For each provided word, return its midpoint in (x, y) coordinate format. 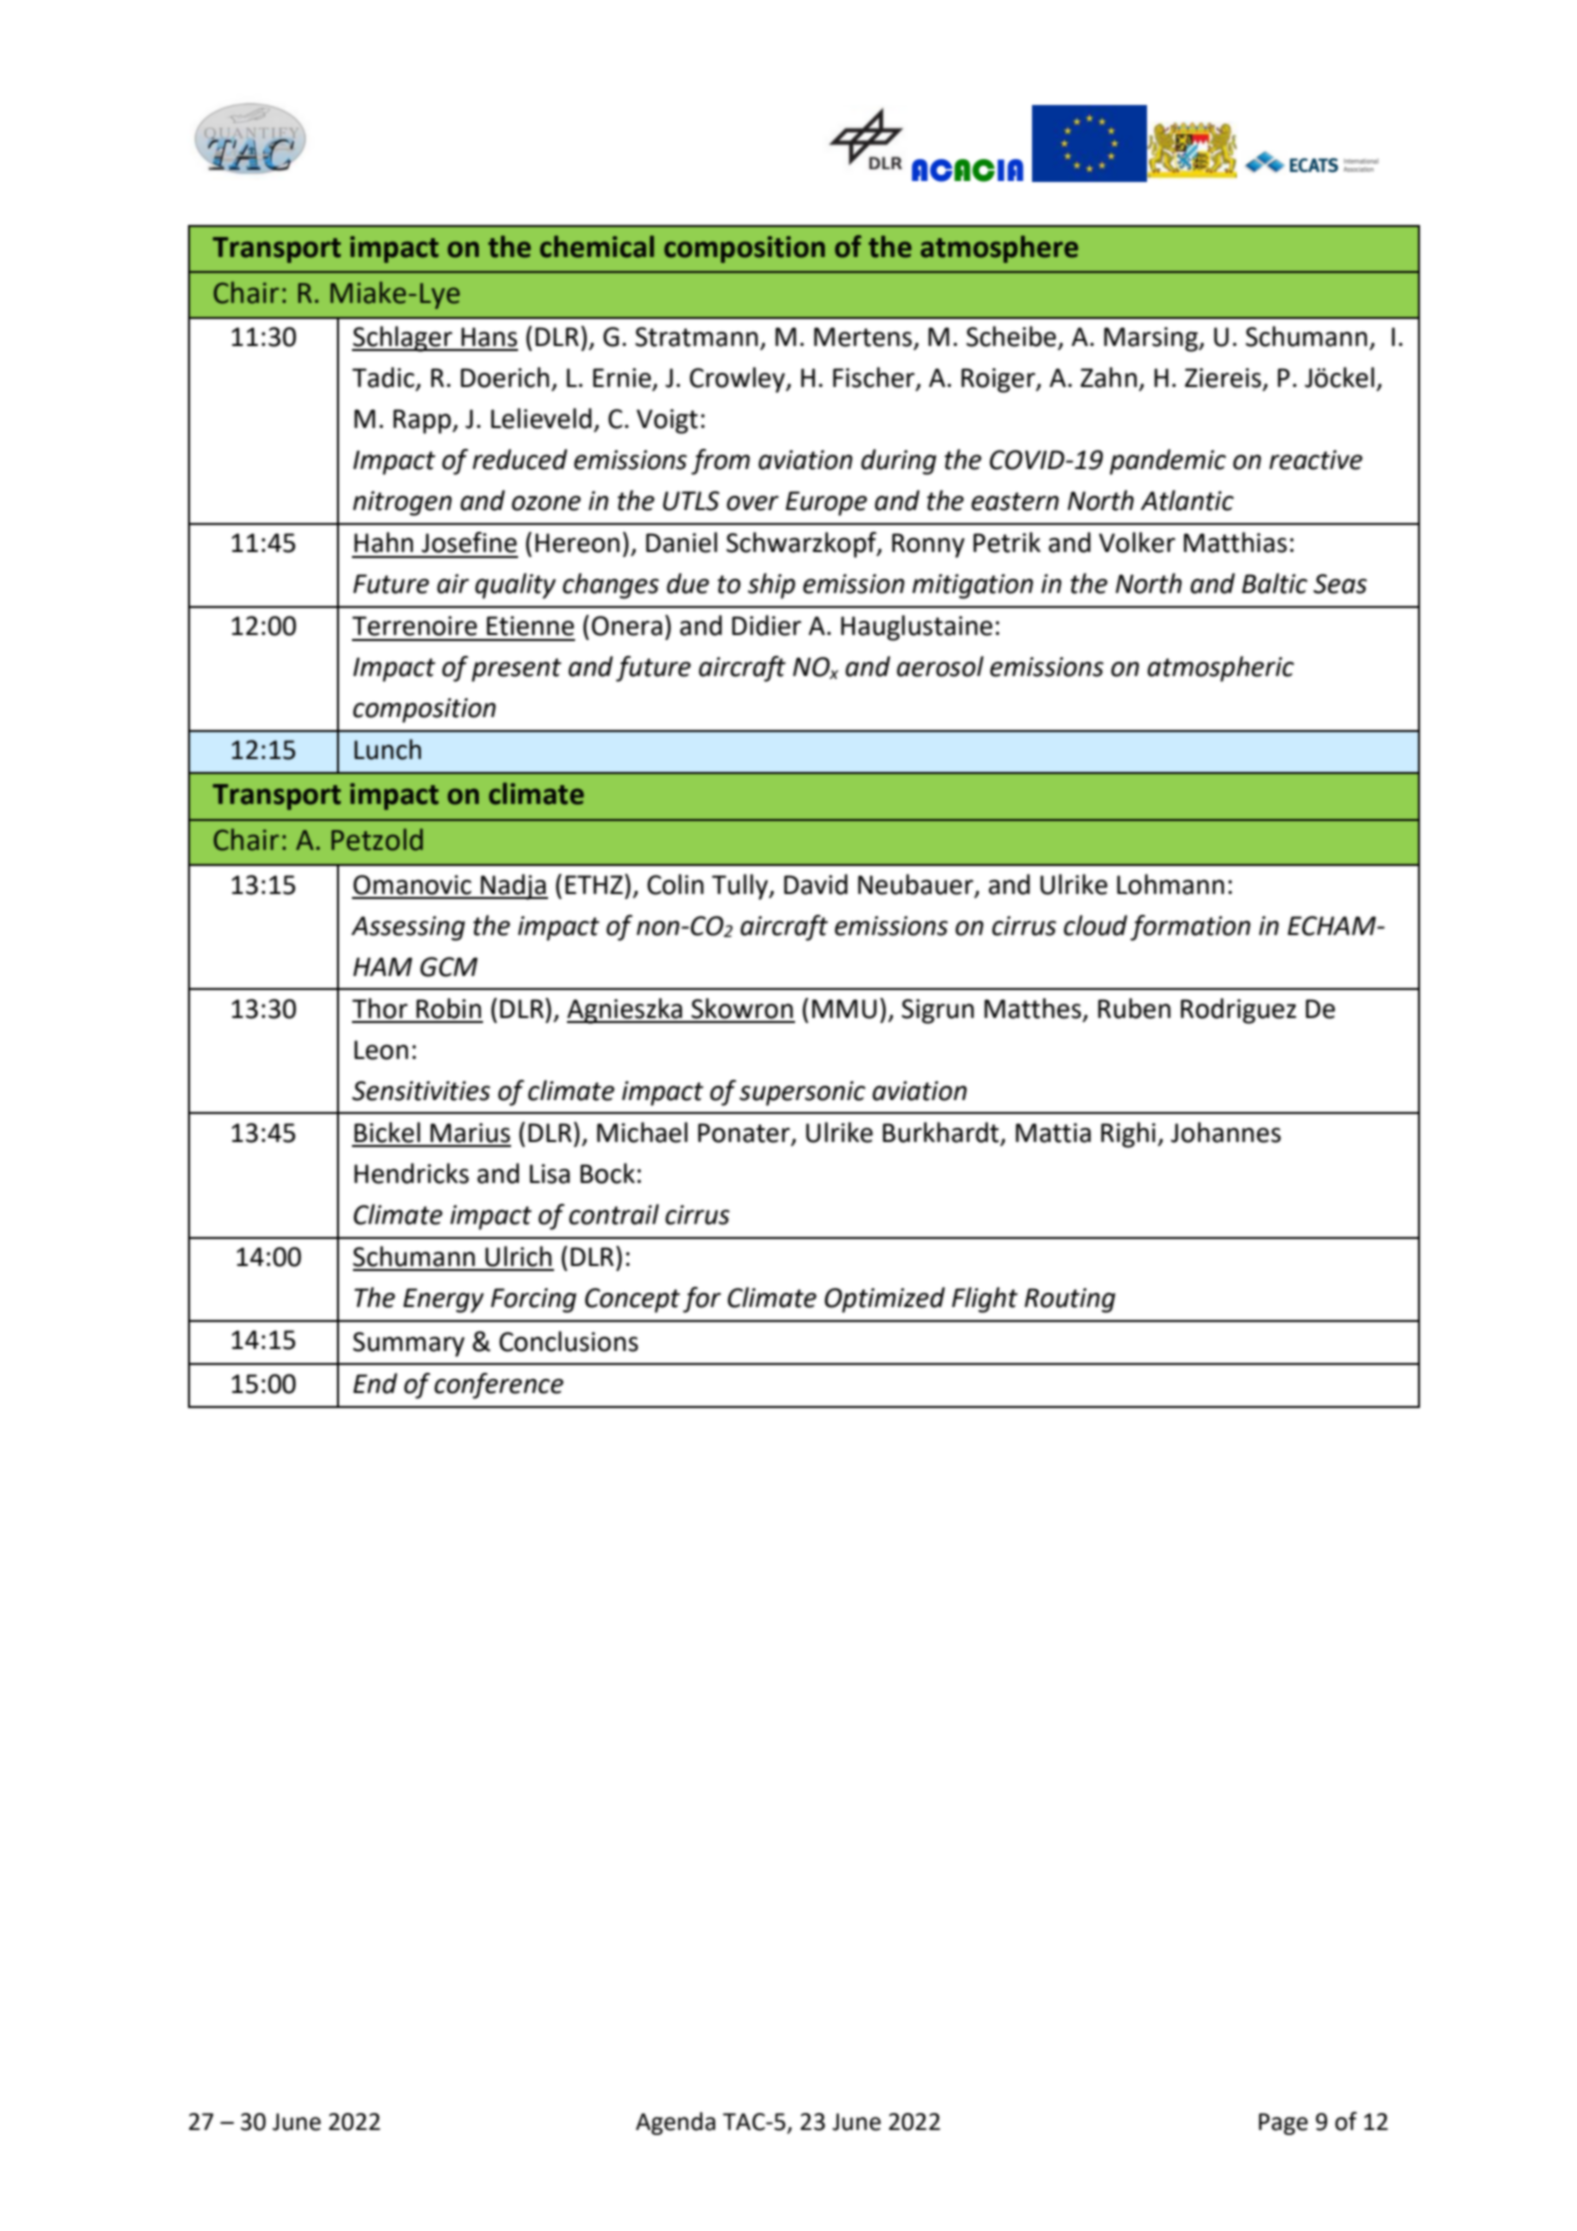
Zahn (1108, 377)
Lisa (550, 1174)
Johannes (1226, 1132)
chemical (597, 246)
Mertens (863, 337)
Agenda (675, 2123)
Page (1283, 2124)
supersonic (802, 1093)
